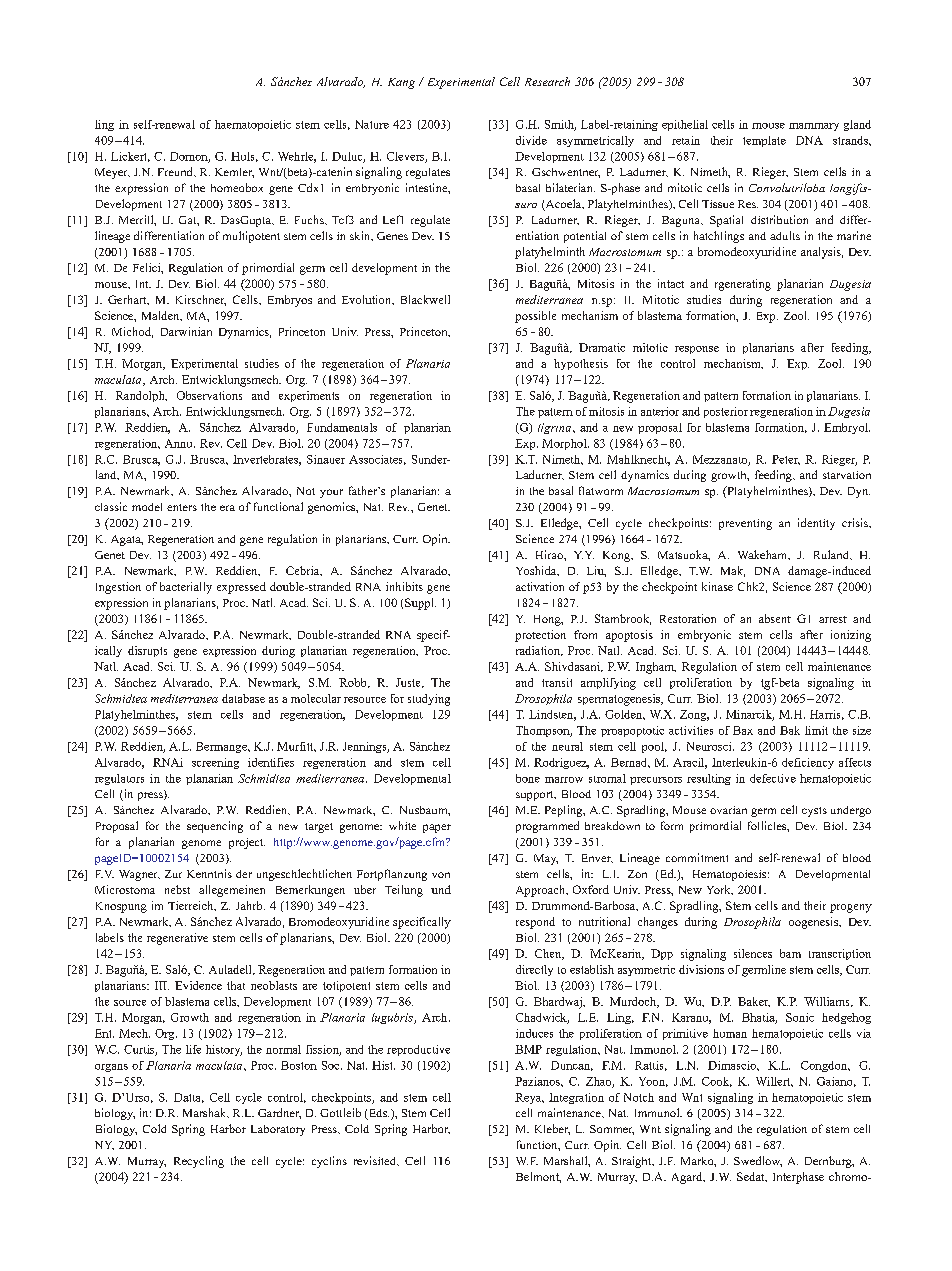 This screenshot has height=1271, width=952. Describe the element at coordinates (278, 1130) in the screenshot. I see `Laboratory` at that location.
